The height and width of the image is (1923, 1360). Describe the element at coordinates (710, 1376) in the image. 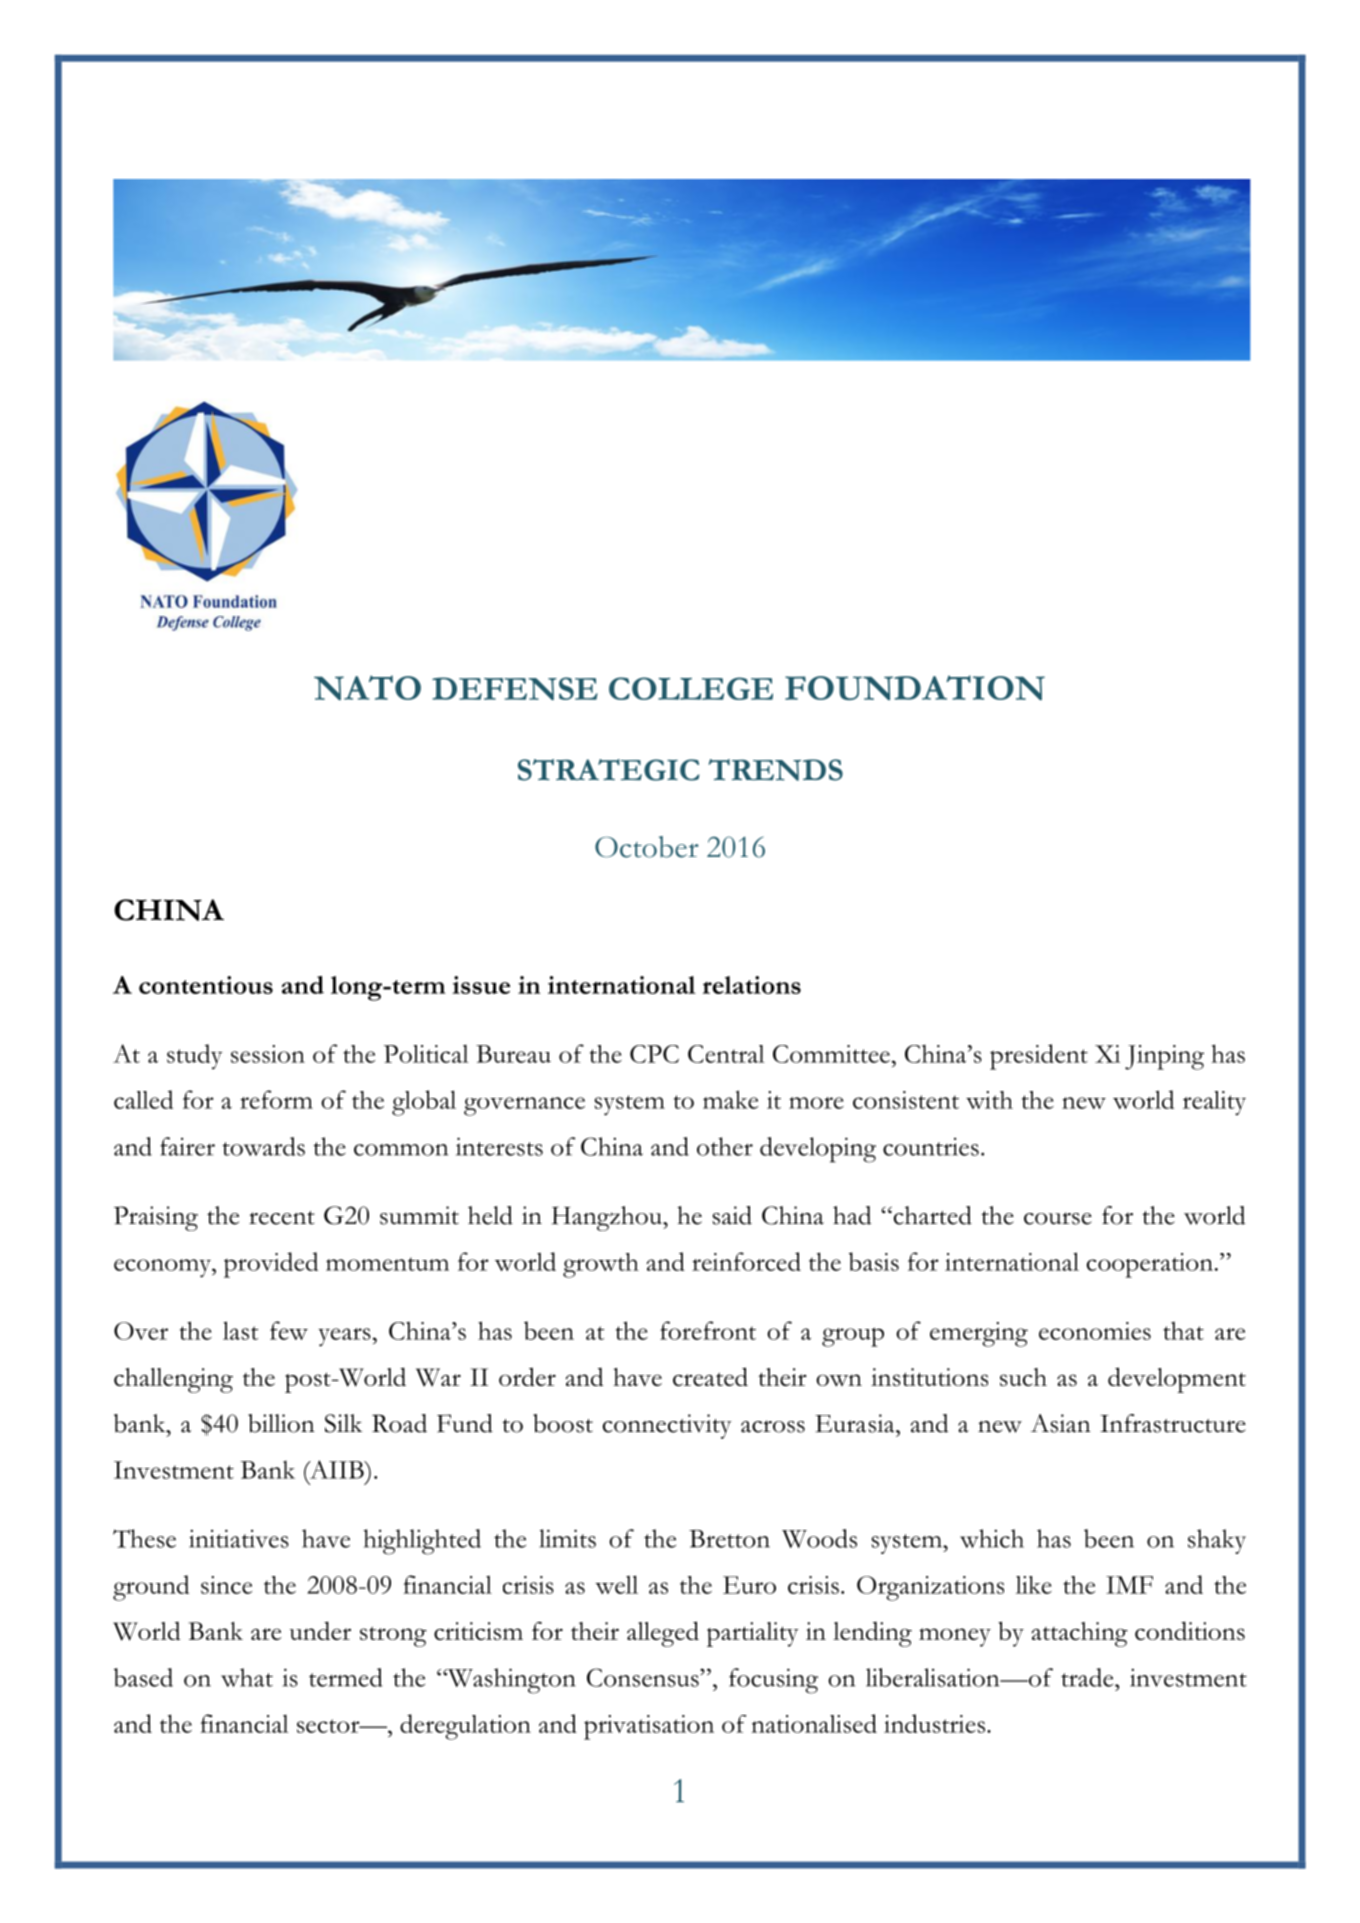

I see `created` at that location.
